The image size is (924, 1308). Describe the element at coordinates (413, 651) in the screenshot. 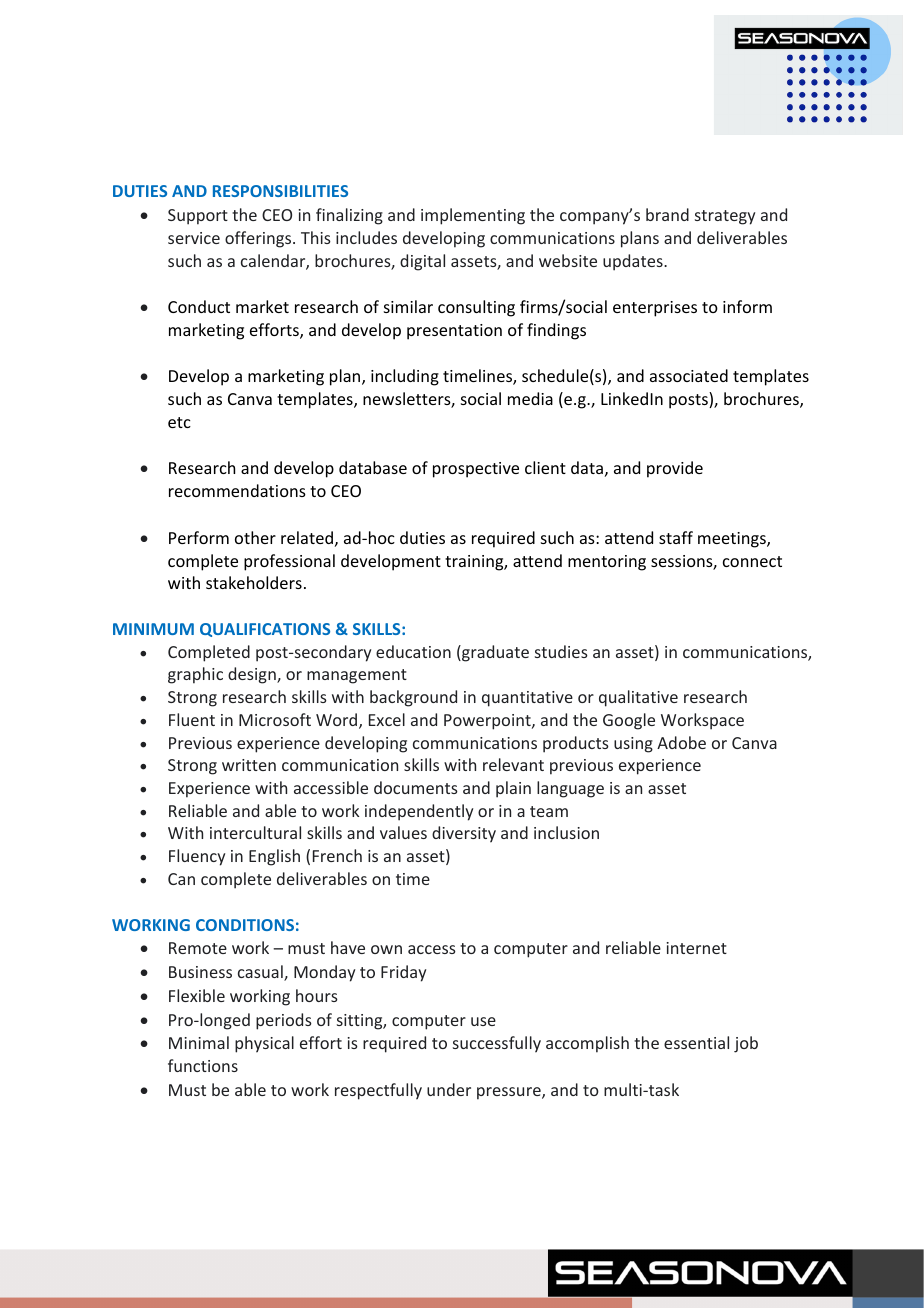

I see `education` at that location.
